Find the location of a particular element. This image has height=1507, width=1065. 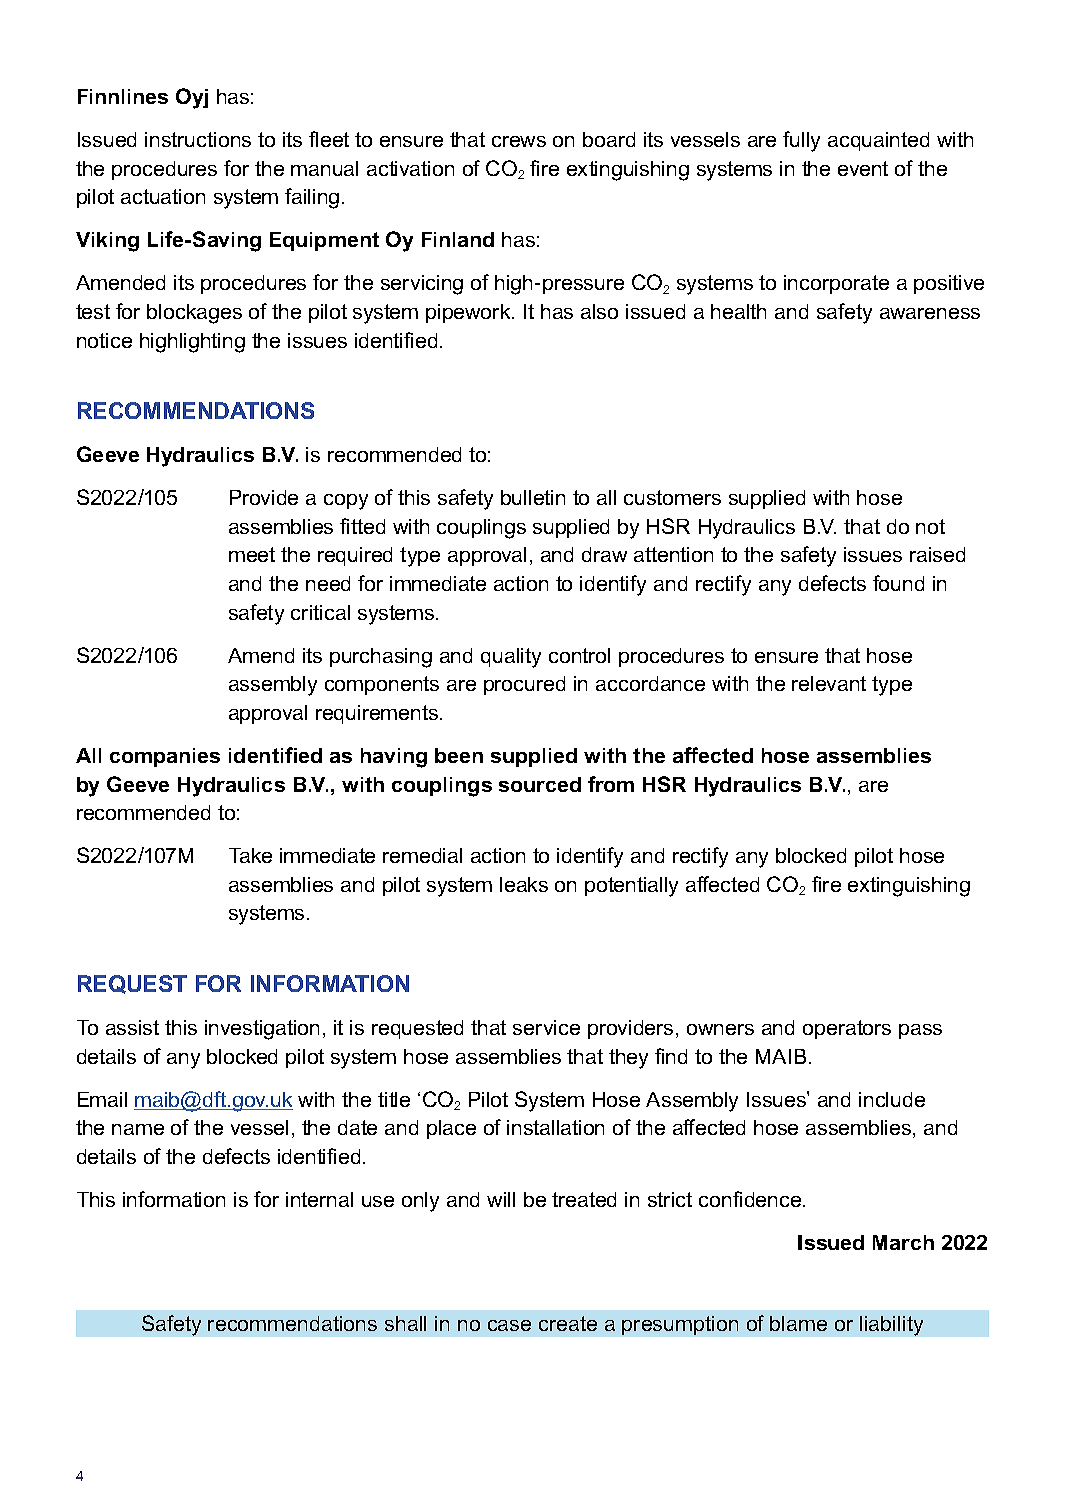

bulletin is located at coordinates (533, 497).
